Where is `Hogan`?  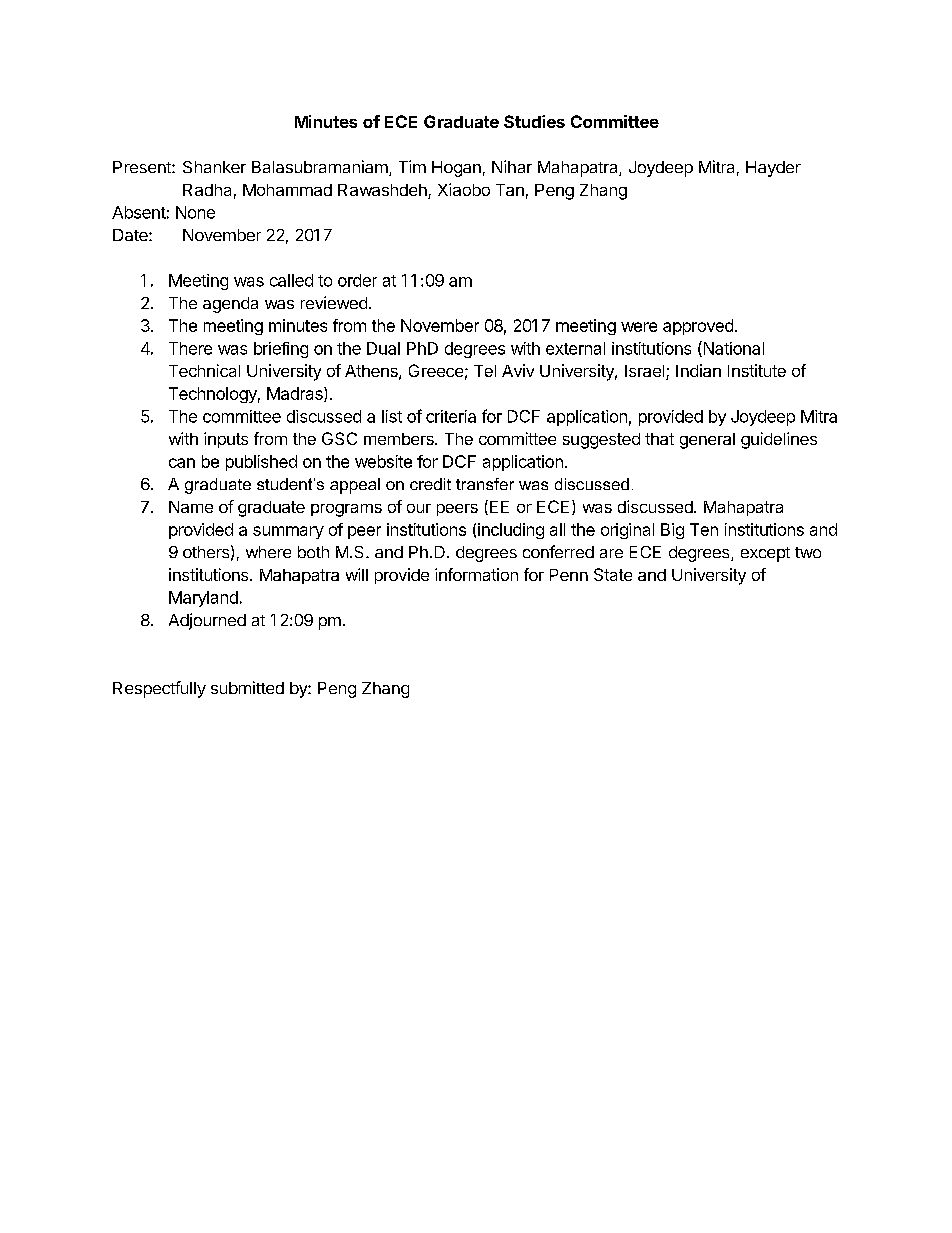
Hogan is located at coordinates (456, 169).
